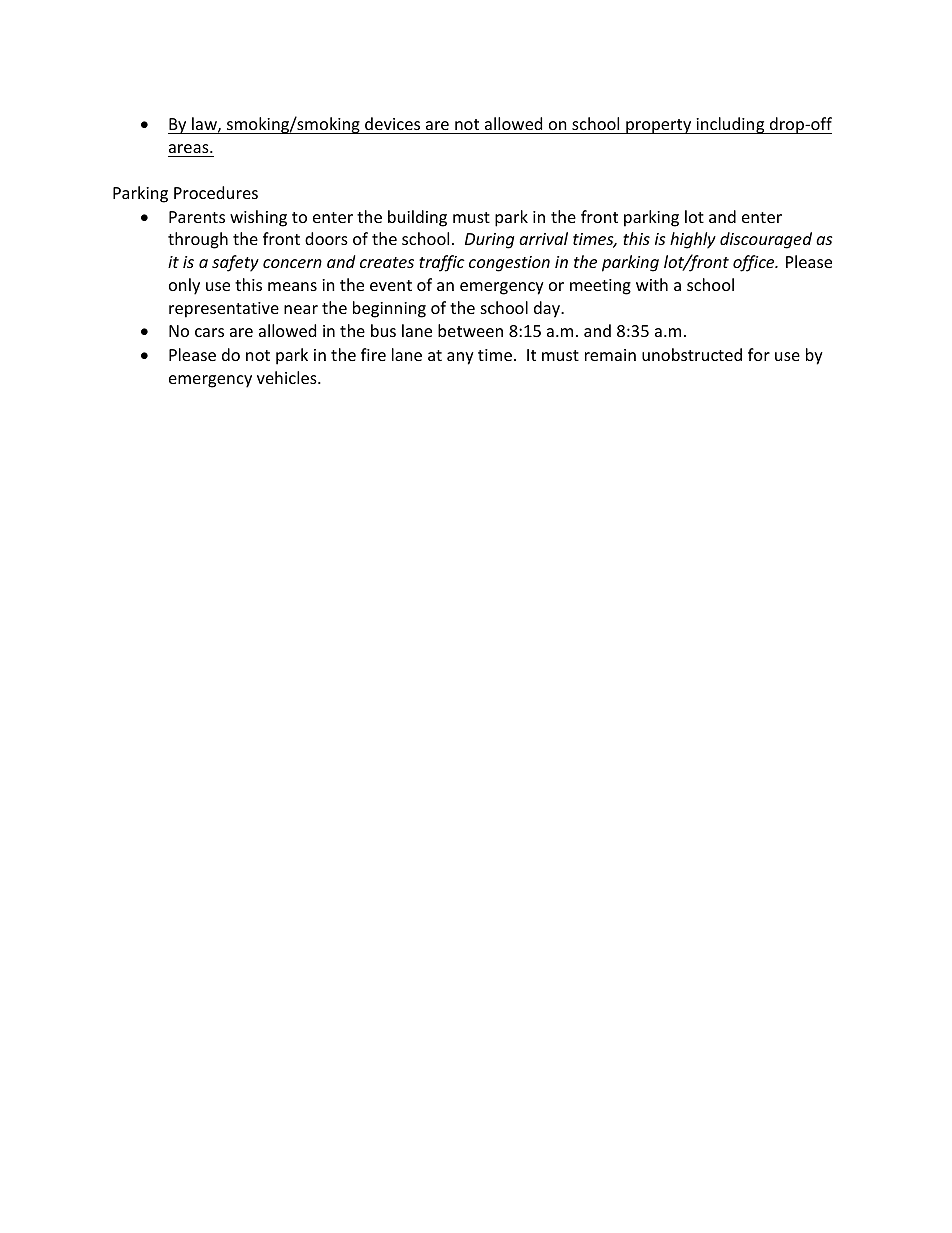 The width and height of the screenshot is (952, 1233). I want to click on devices, so click(392, 123).
